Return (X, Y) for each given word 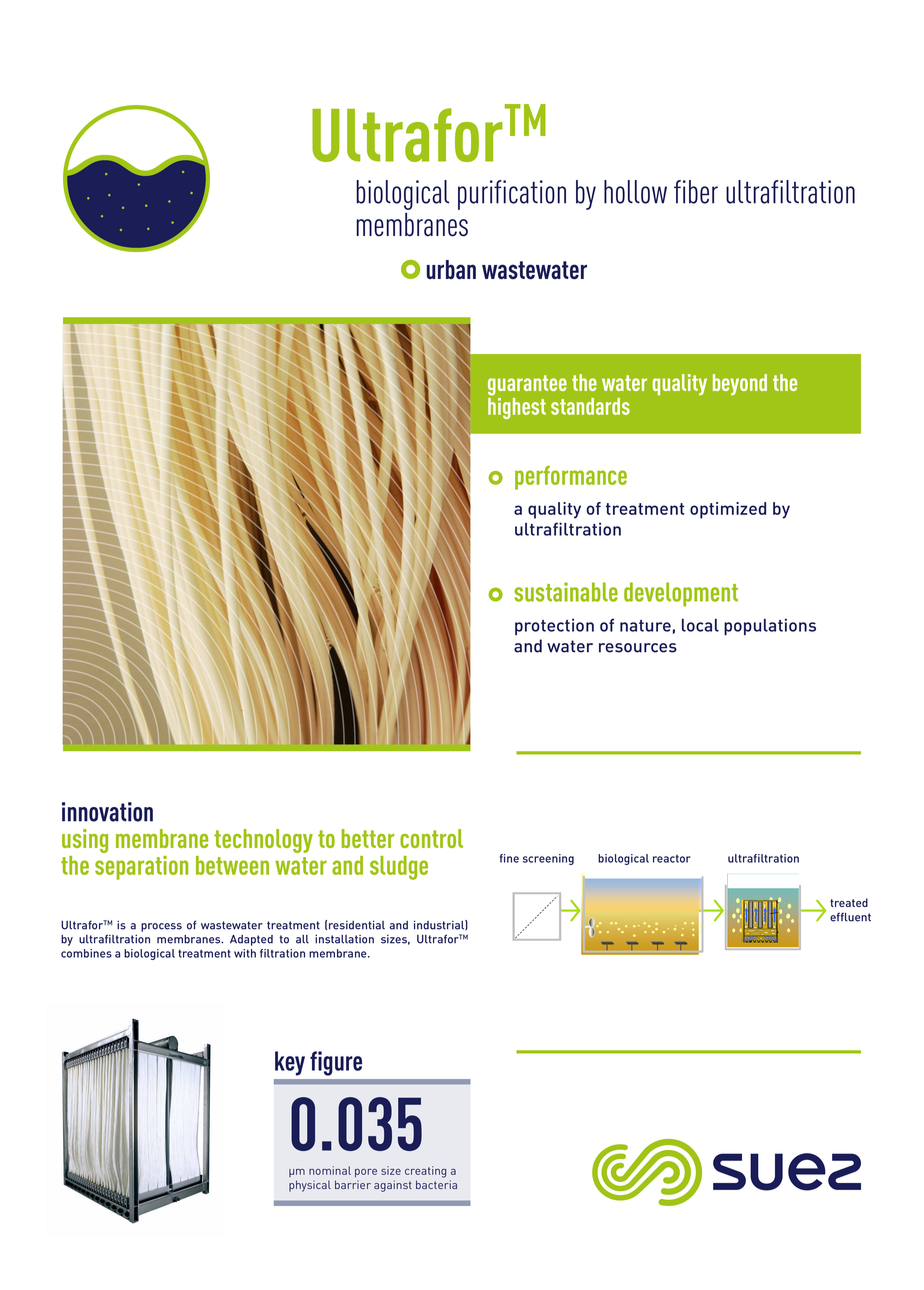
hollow (635, 192)
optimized (728, 510)
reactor (672, 859)
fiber (696, 192)
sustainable (566, 592)
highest (517, 407)
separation (141, 868)
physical (310, 1186)
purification (512, 195)
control (431, 838)
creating (425, 1172)
